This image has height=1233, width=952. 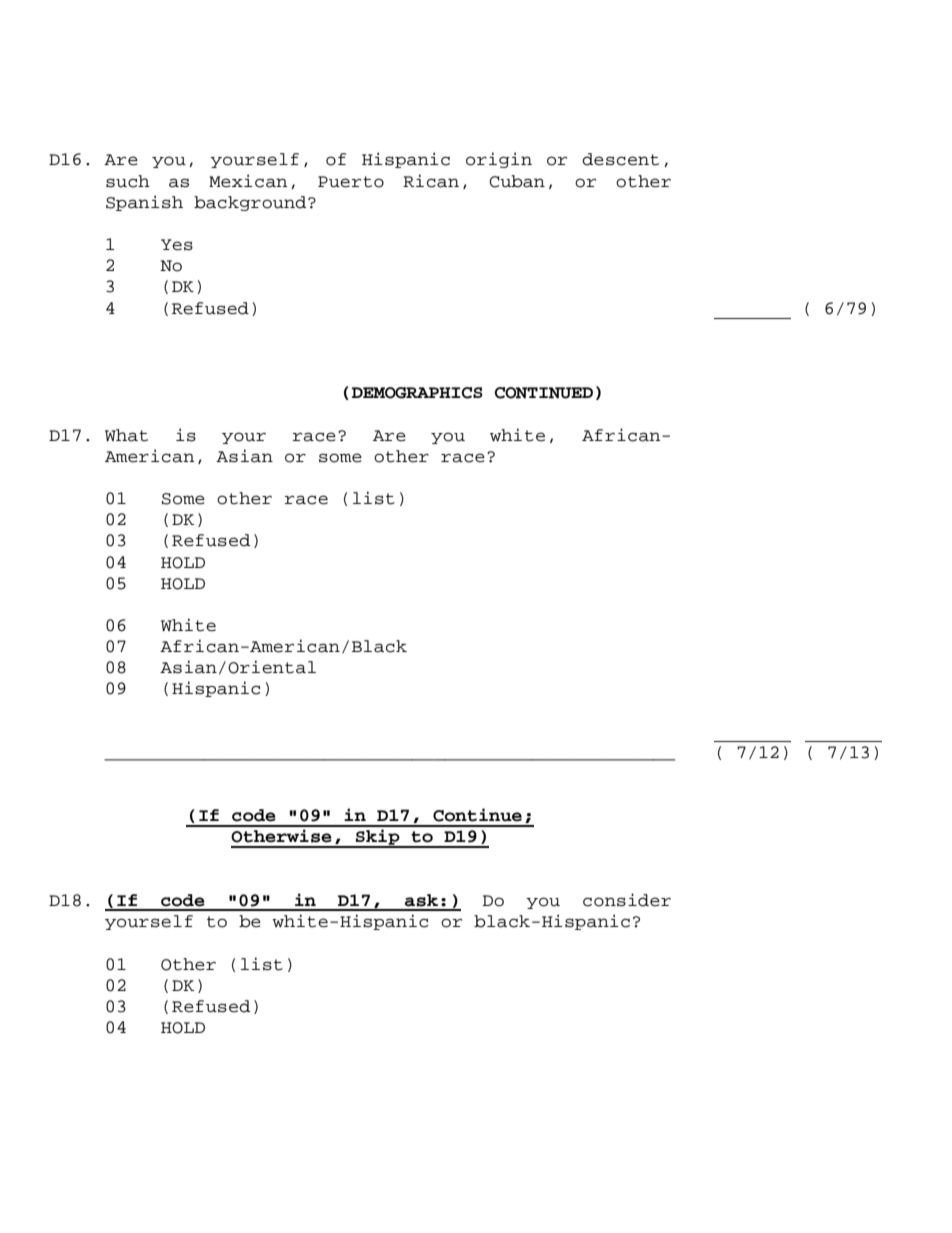 I want to click on ask, so click(x=421, y=900).
